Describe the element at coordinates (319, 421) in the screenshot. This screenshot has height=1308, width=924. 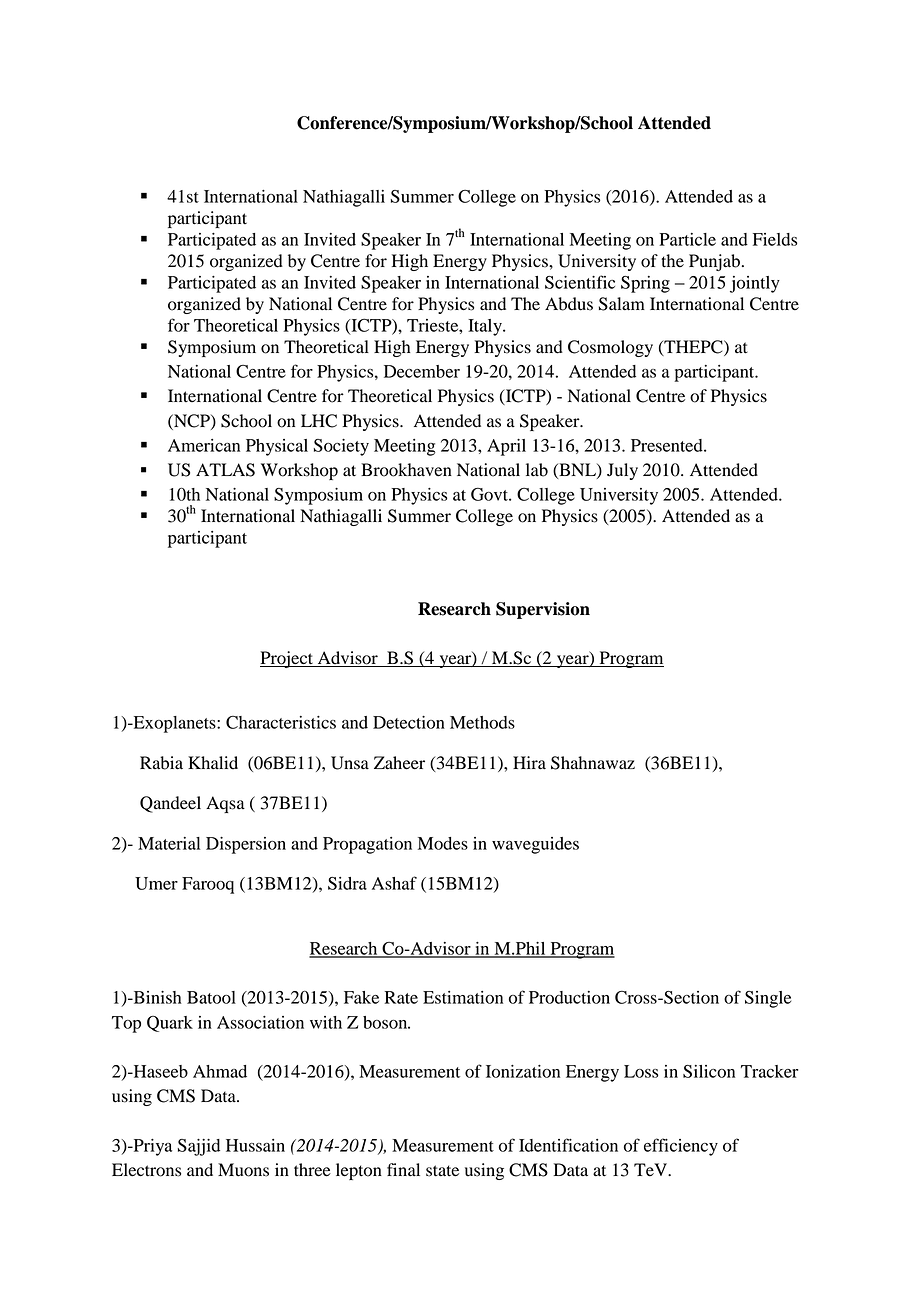
I see `LHC` at that location.
